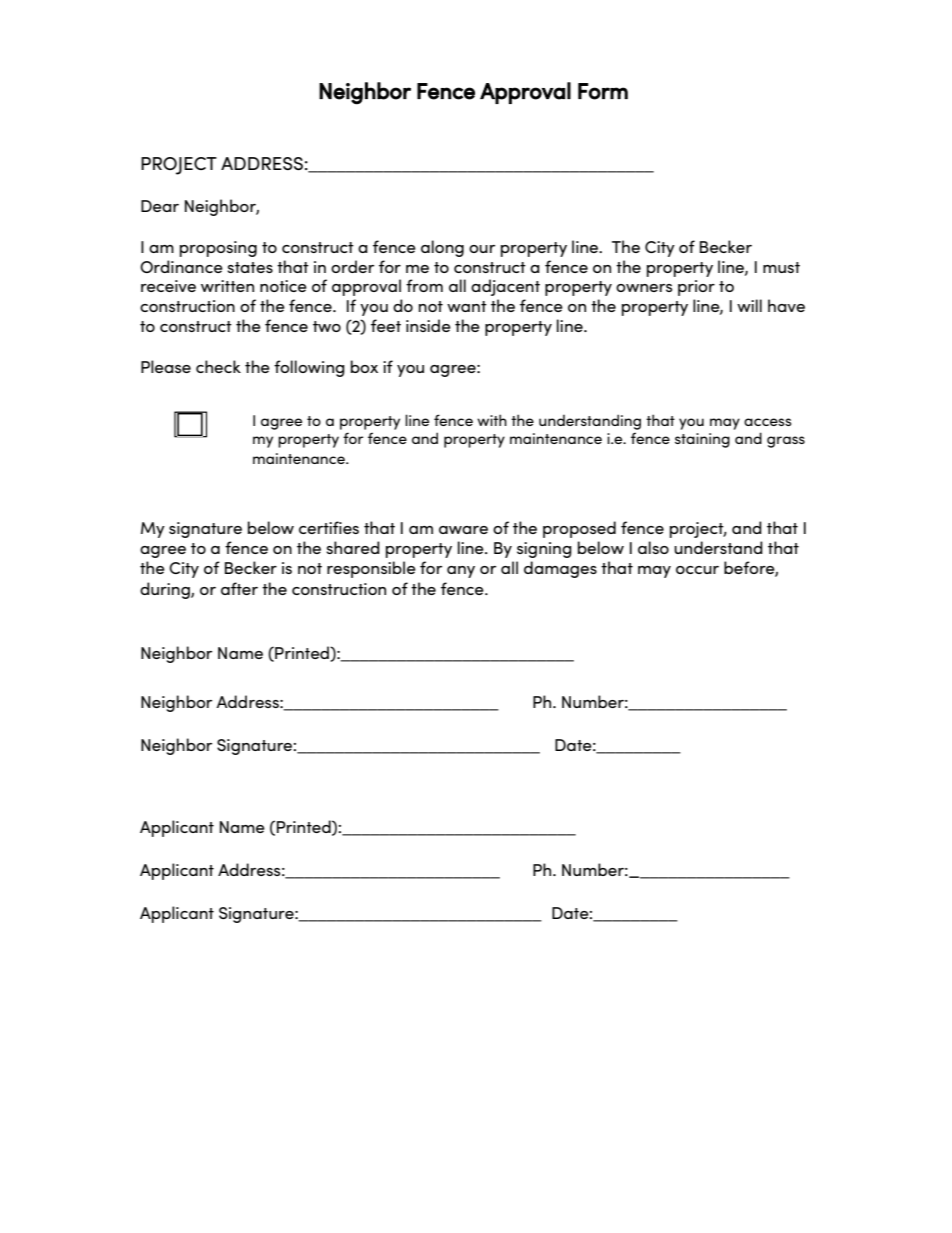  I want to click on check, so click(218, 366).
